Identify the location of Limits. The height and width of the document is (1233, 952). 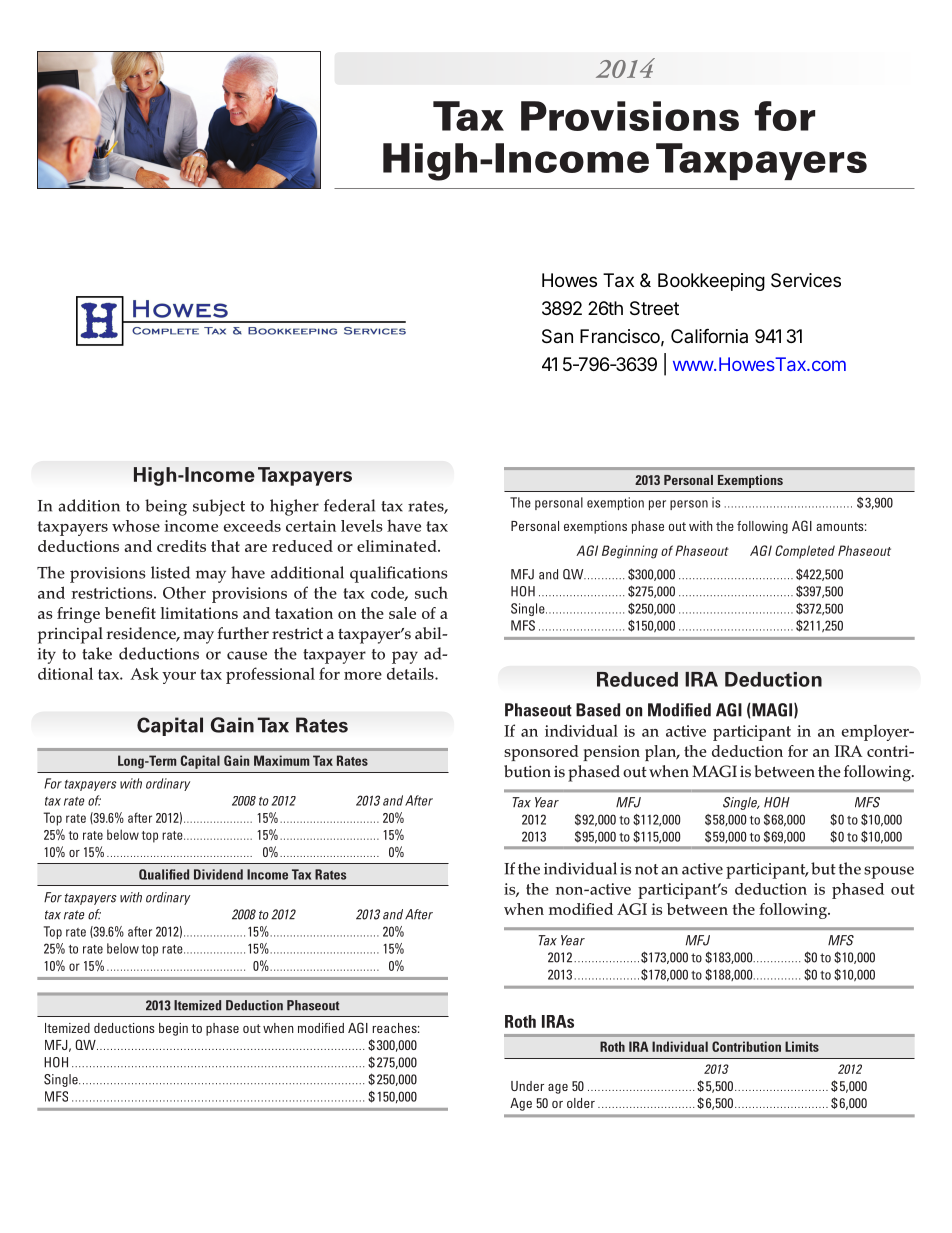
(802, 1046).
